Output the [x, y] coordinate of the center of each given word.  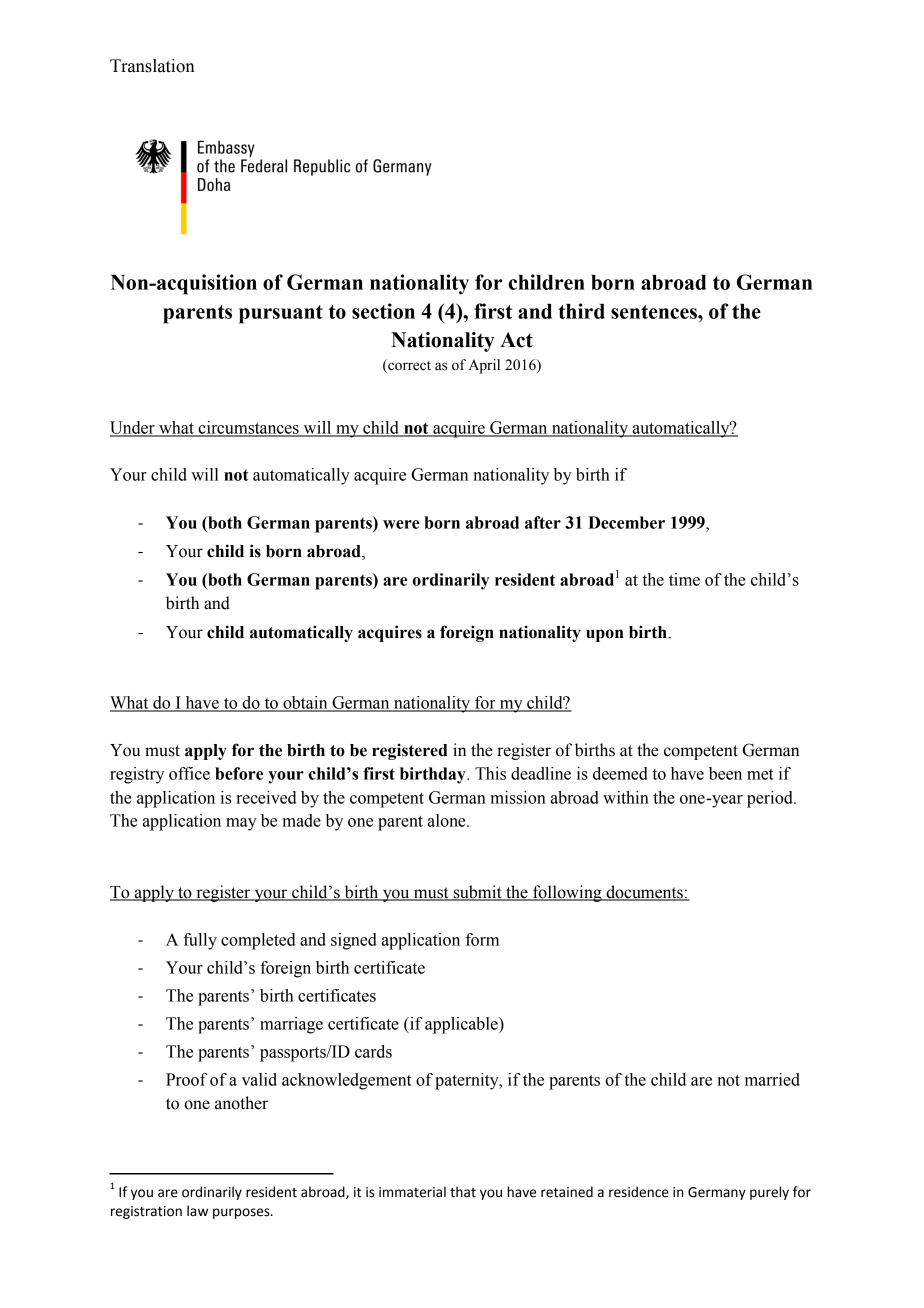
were [401, 524]
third [581, 311]
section [383, 311]
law [197, 1211]
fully [200, 941]
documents [644, 893]
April [484, 366]
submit [477, 893]
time [684, 579]
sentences [655, 312]
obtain [305, 703]
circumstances [248, 428]
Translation [152, 66]
